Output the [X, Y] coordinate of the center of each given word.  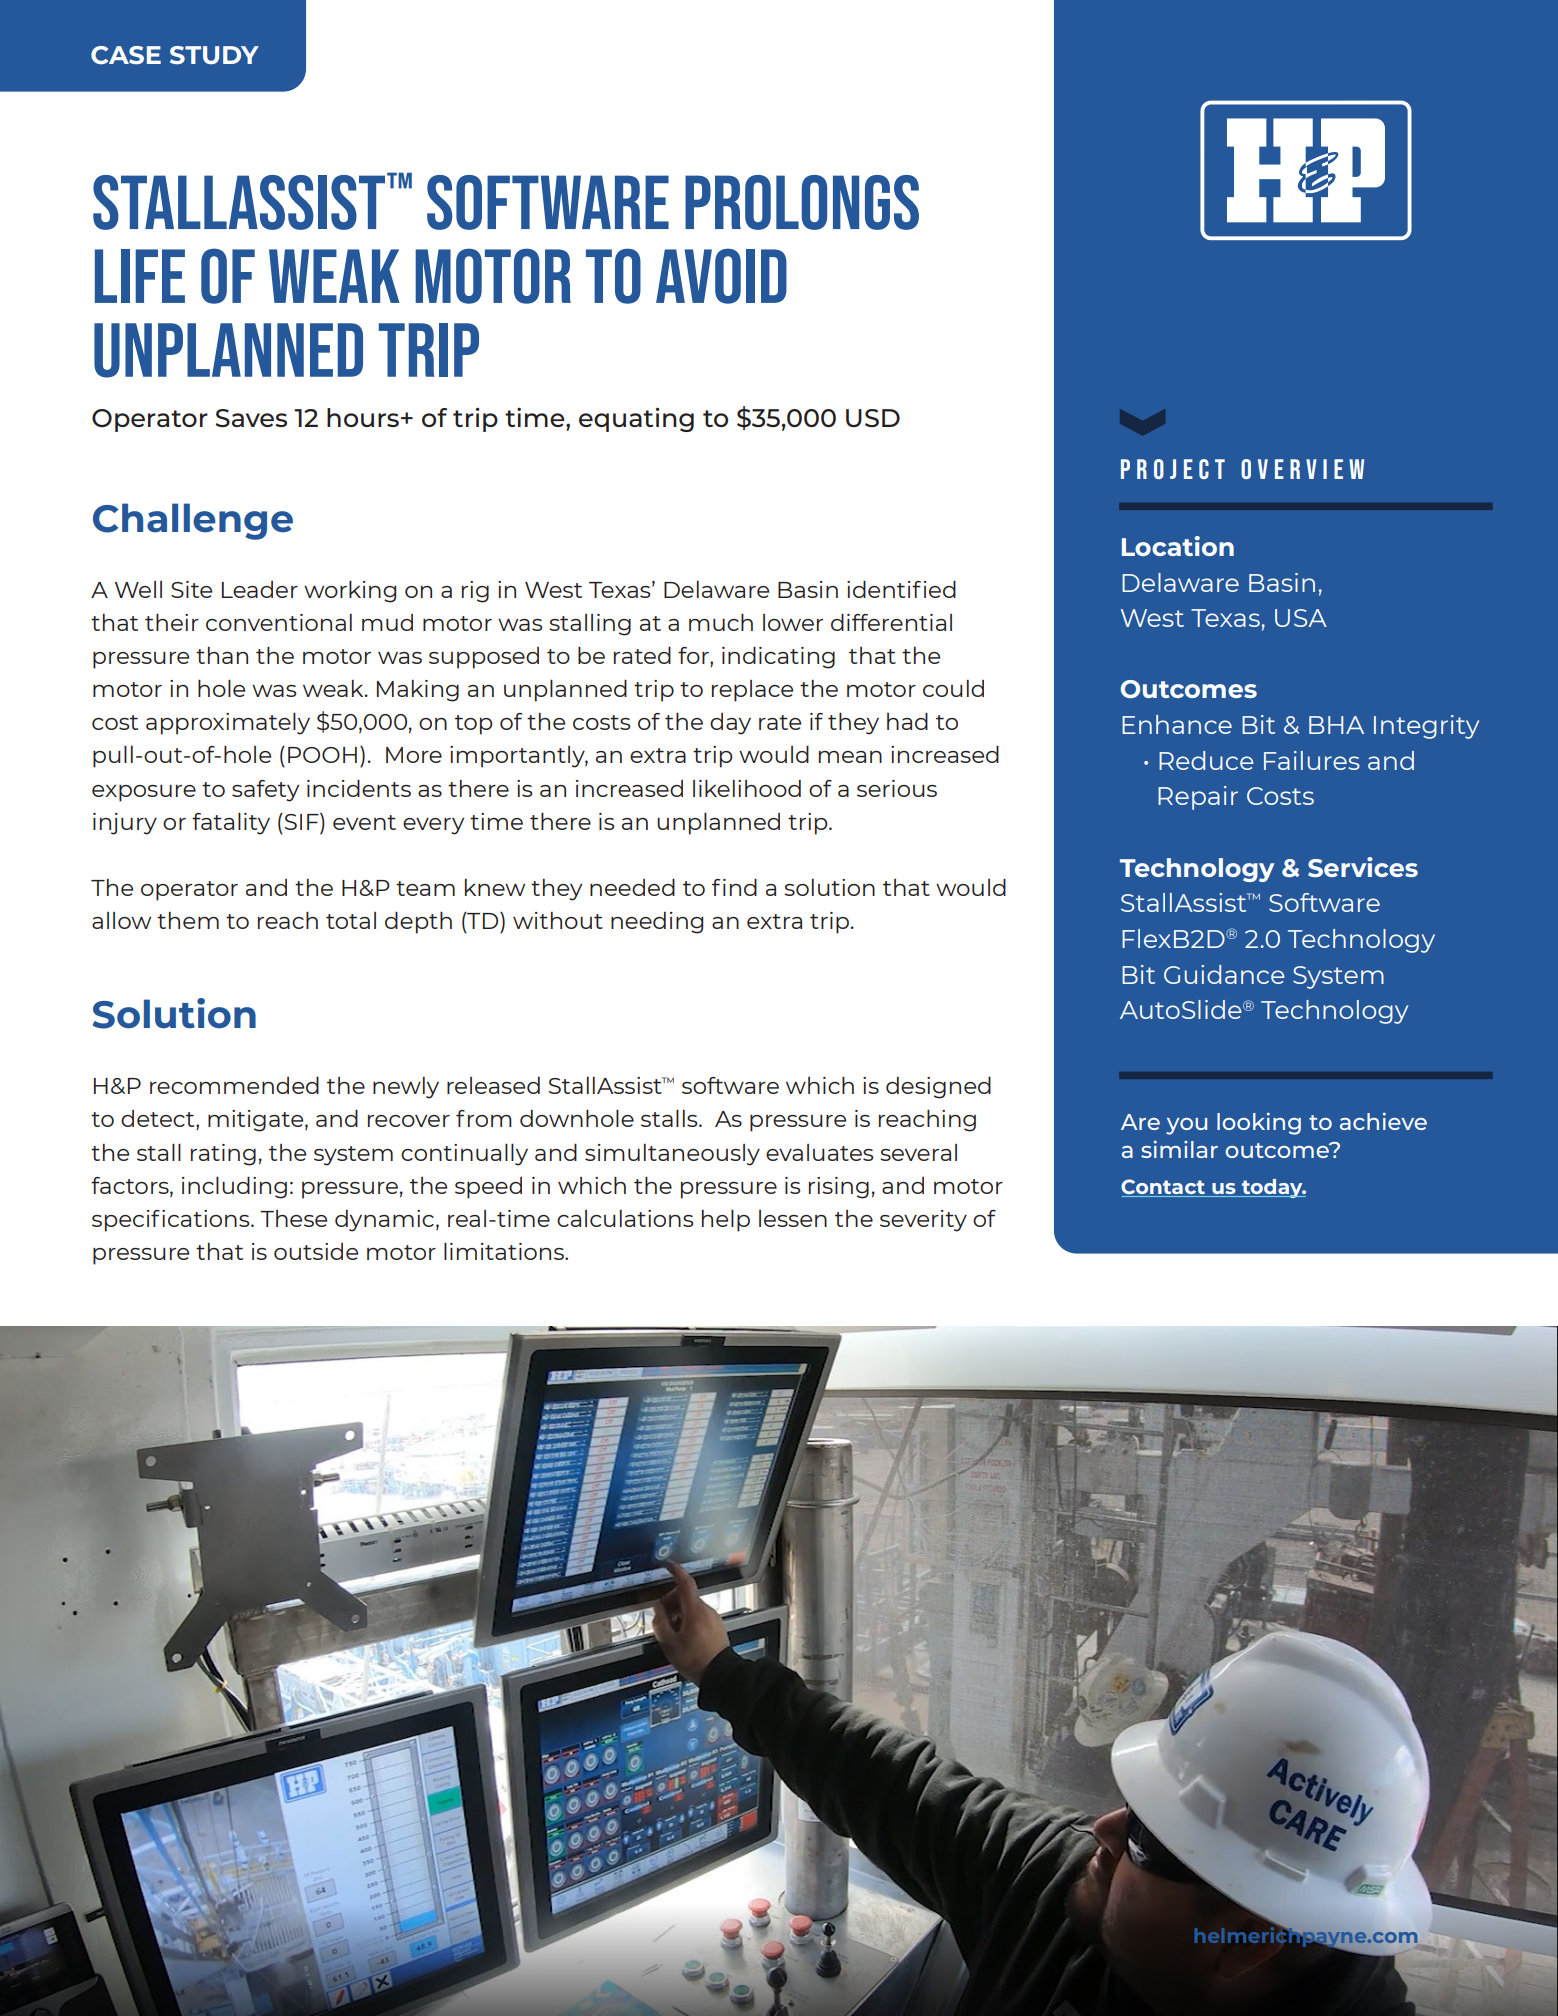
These [293, 1218]
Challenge [193, 521]
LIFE [140, 276]
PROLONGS [802, 202]
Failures [1312, 760]
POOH [322, 755]
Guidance [1224, 974]
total [351, 920]
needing [657, 923]
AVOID [721, 276]
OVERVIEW [1302, 469]
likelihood [747, 788]
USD [873, 418]
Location [1178, 546]
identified [901, 589]
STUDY [214, 55]
